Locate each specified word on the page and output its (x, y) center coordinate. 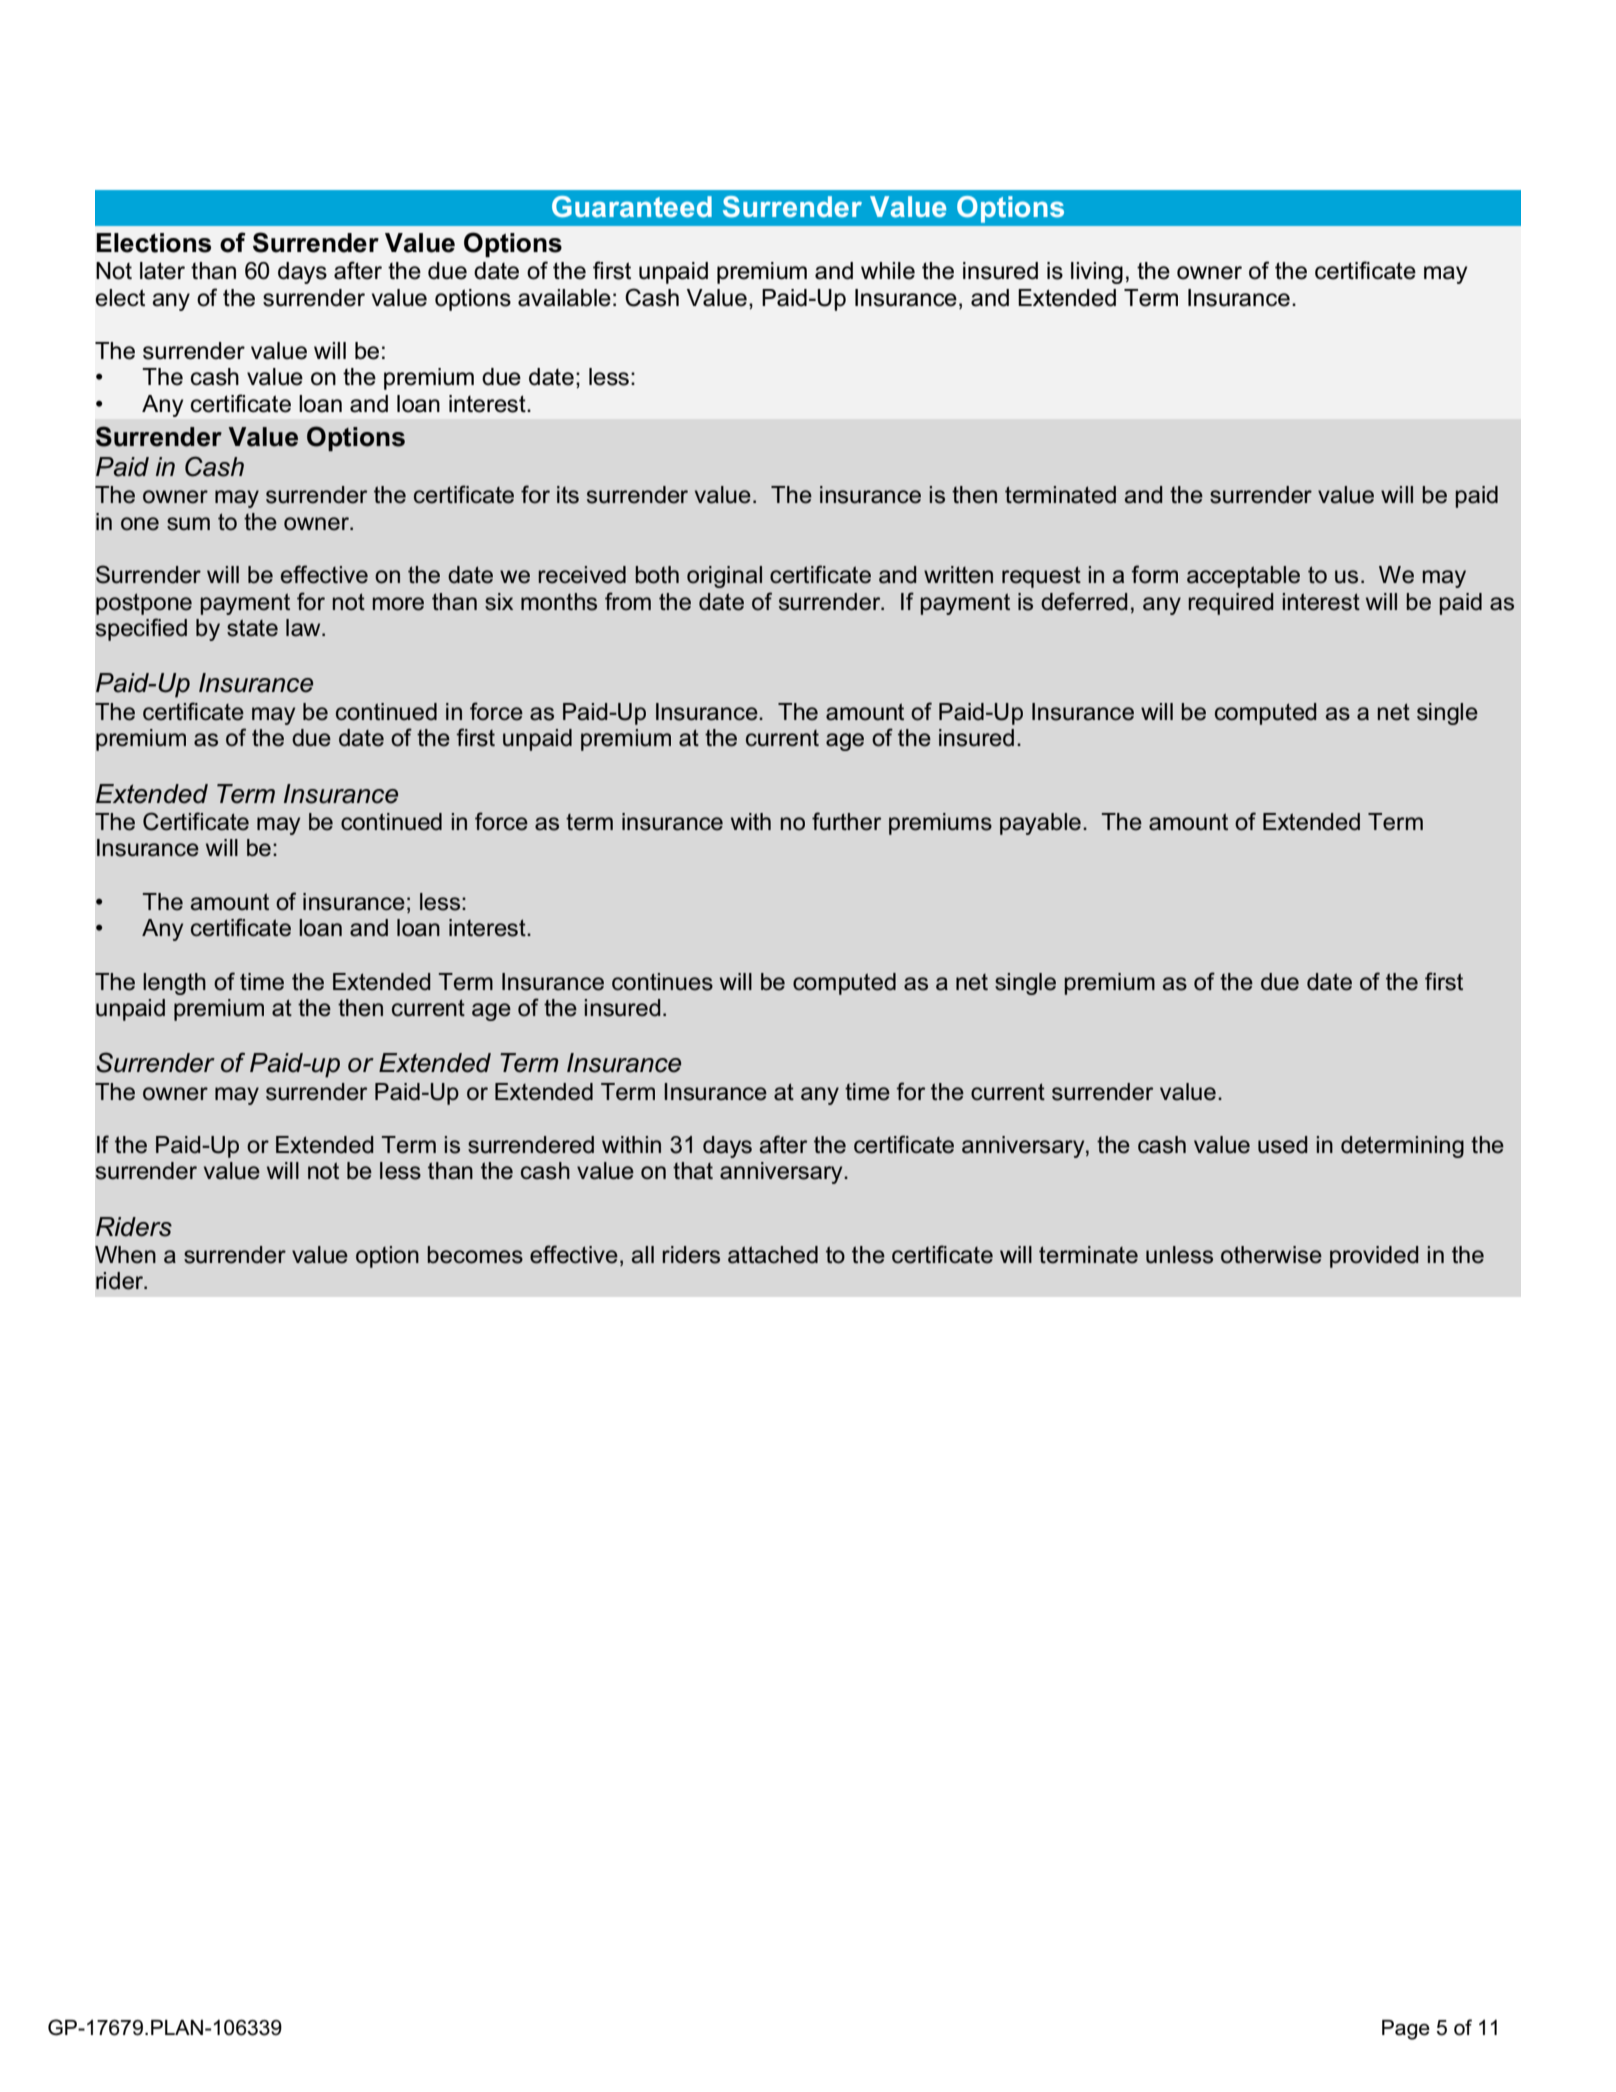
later (162, 271)
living (1097, 273)
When (125, 1255)
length (174, 984)
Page (1406, 2030)
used (1282, 1145)
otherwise (1271, 1255)
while (888, 271)
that (693, 1171)
